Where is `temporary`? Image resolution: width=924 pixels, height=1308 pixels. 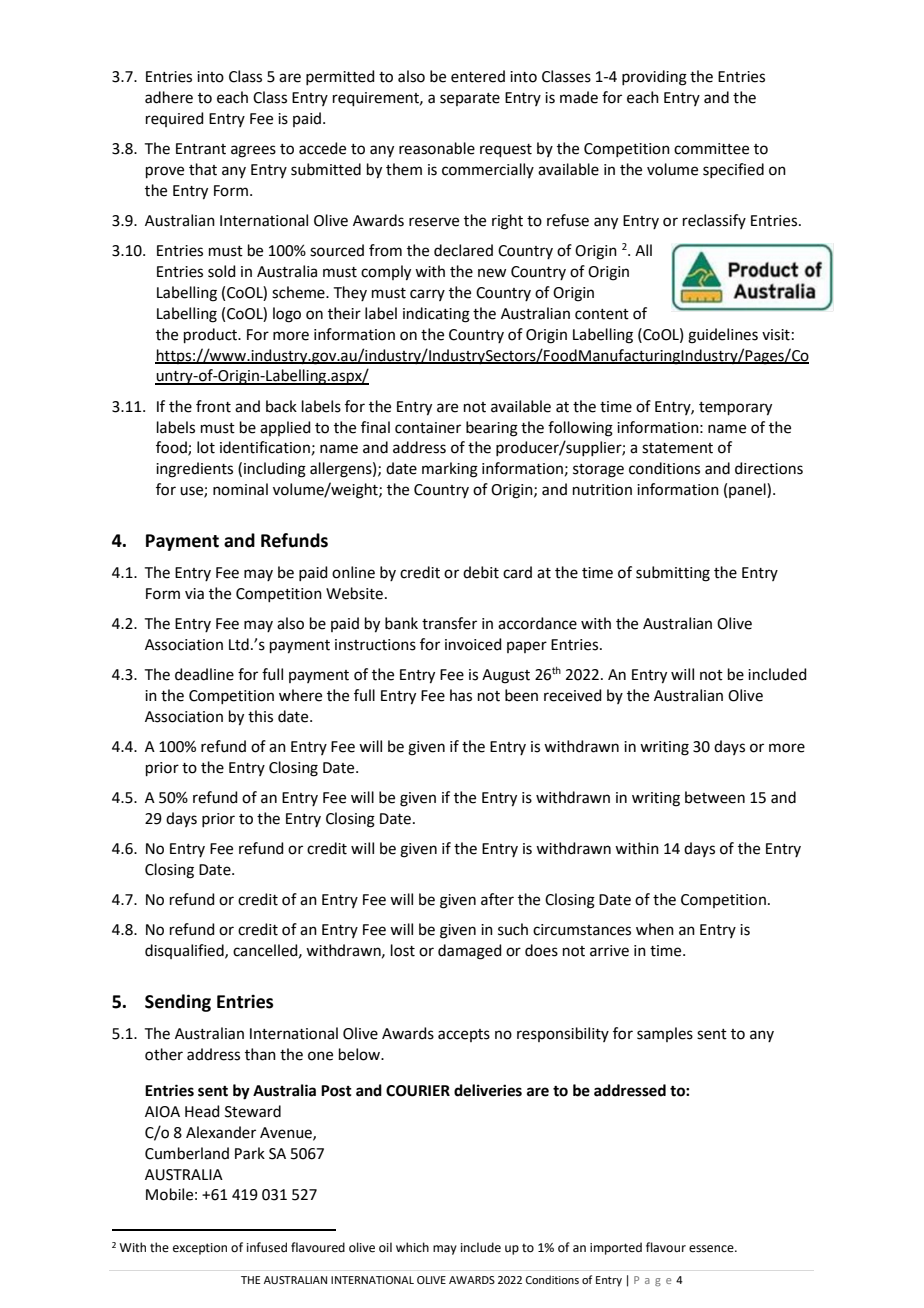 temporary is located at coordinates (735, 409).
